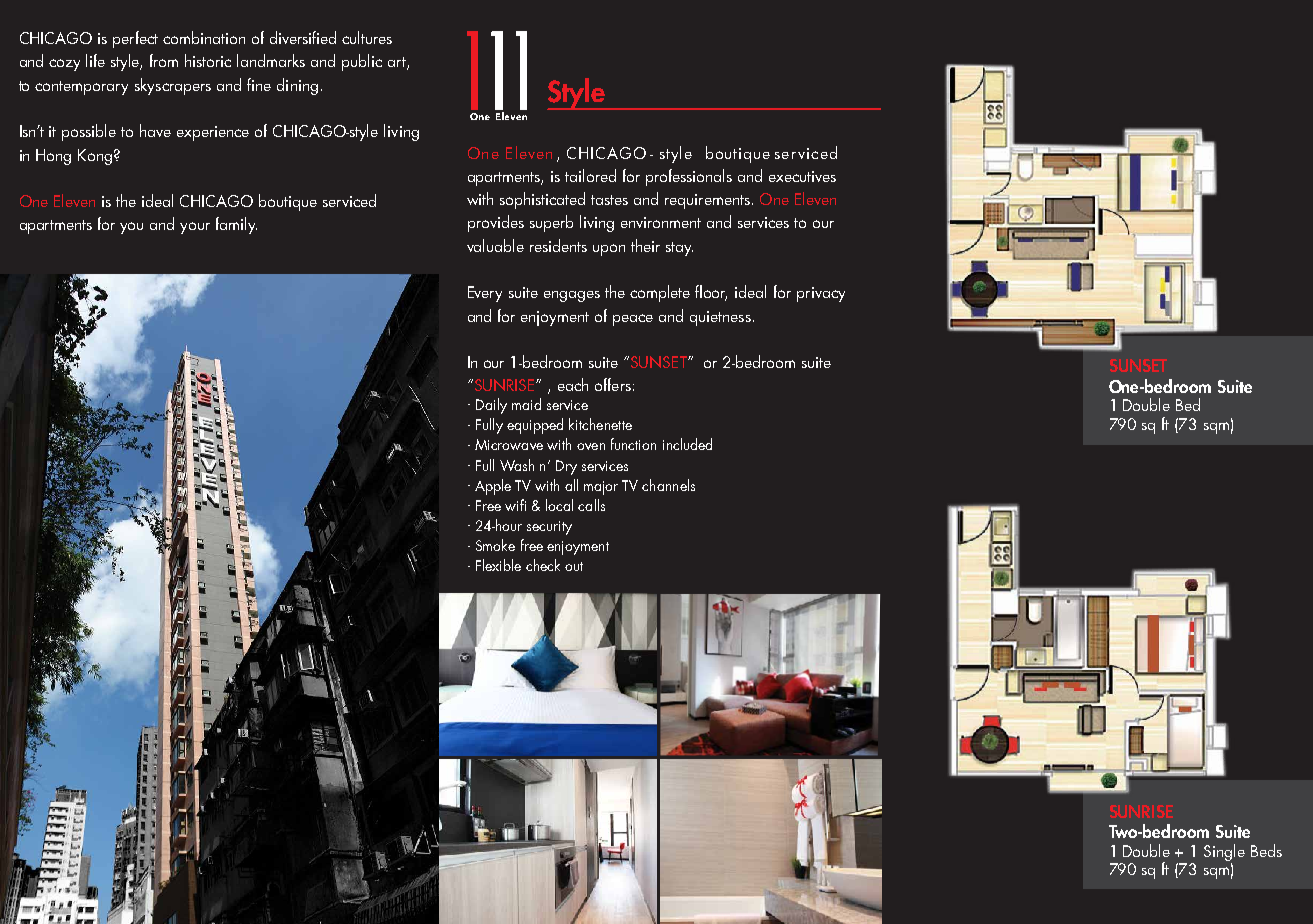  Describe the element at coordinates (802, 176) in the image. I see `executives` at that location.
